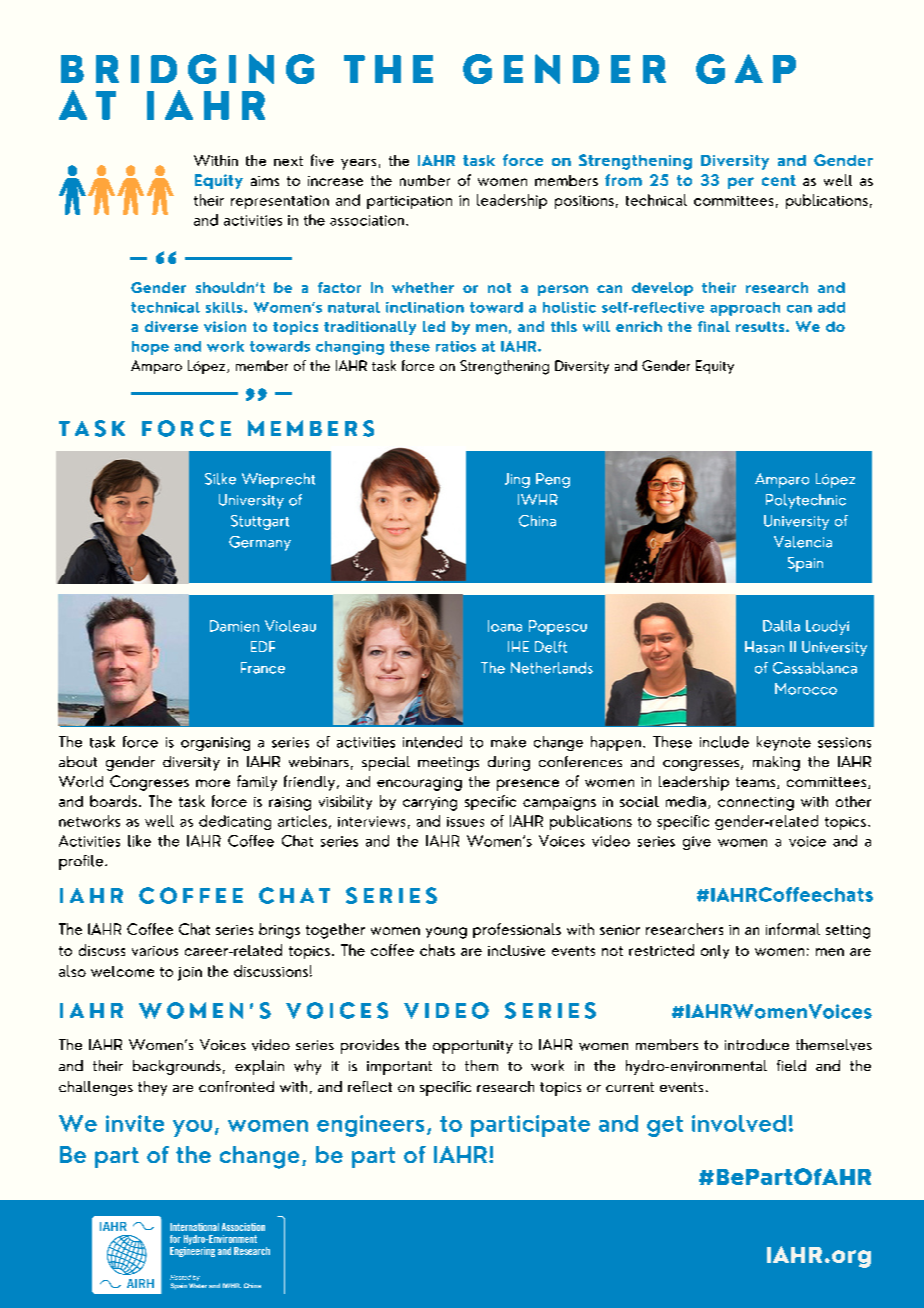  Describe the element at coordinates (265, 181) in the page. I see `aims` at that location.
